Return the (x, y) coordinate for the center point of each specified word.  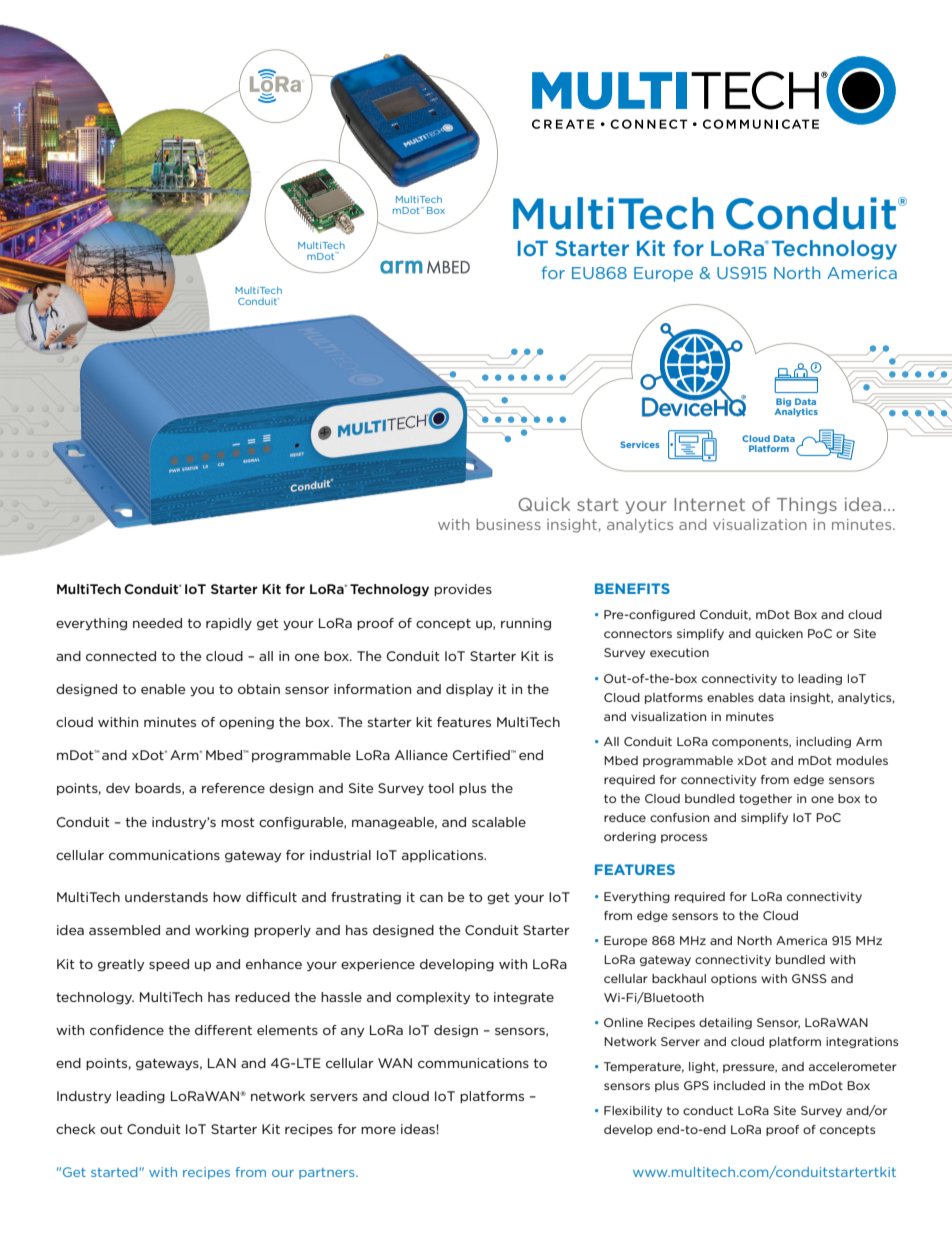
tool (441, 788)
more (378, 1130)
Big (783, 403)
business (508, 524)
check (76, 1129)
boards (159, 789)
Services (639, 444)
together (765, 799)
